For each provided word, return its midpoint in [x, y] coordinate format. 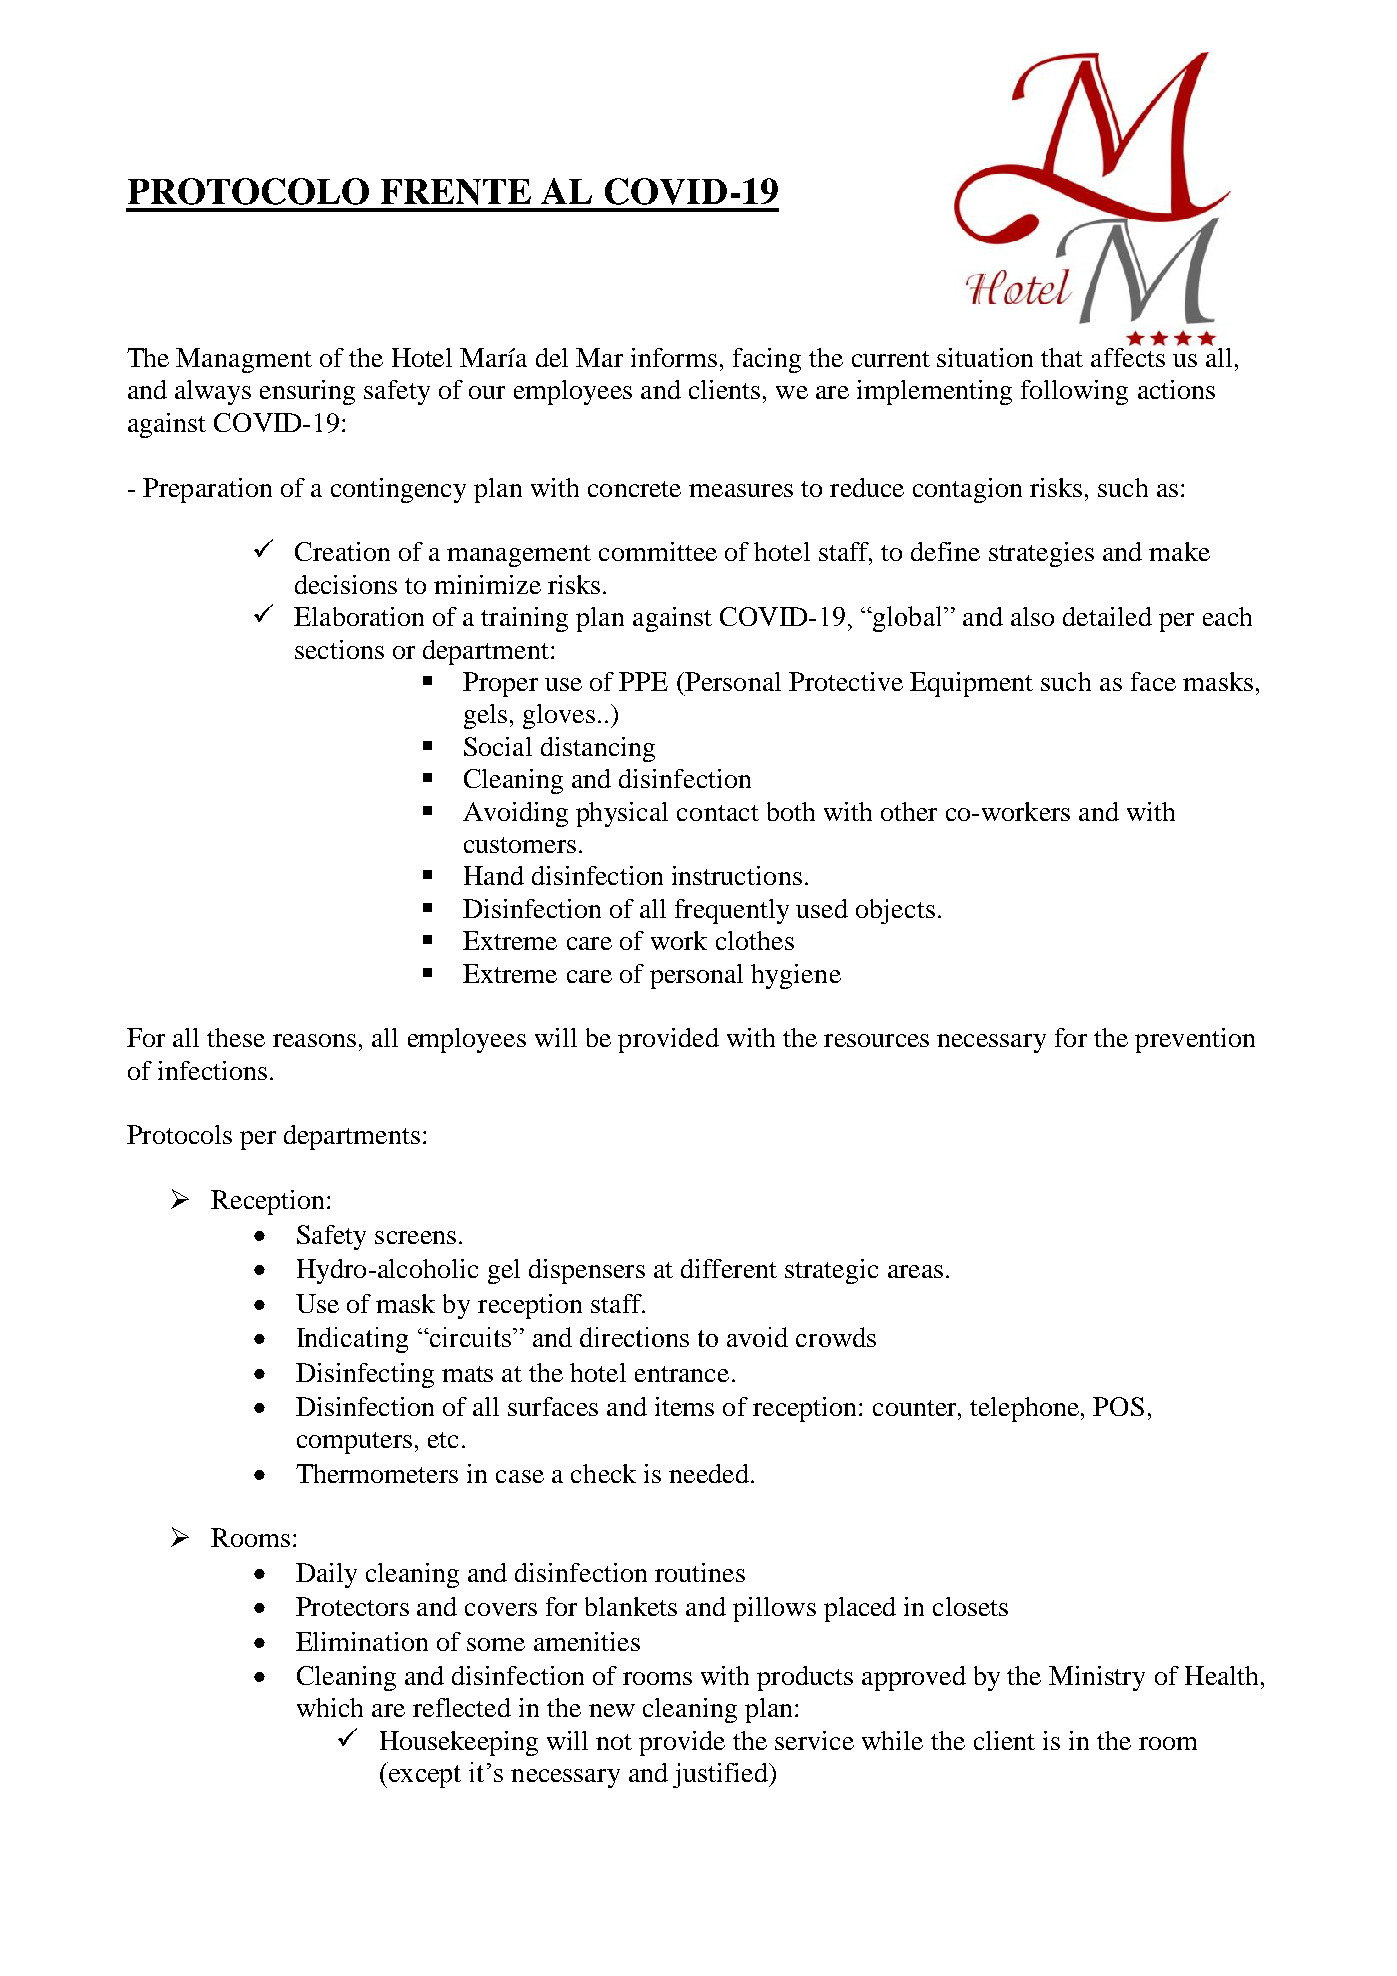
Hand [494, 875]
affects [1128, 356]
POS [1118, 1406]
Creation [342, 551]
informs [674, 357]
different [729, 1268]
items [684, 1406]
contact [718, 813]
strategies [1041, 554]
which [330, 1707]
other [909, 811]
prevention [1195, 1040]
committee [658, 551]
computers [354, 1443]
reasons [314, 1040]
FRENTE [456, 192]
